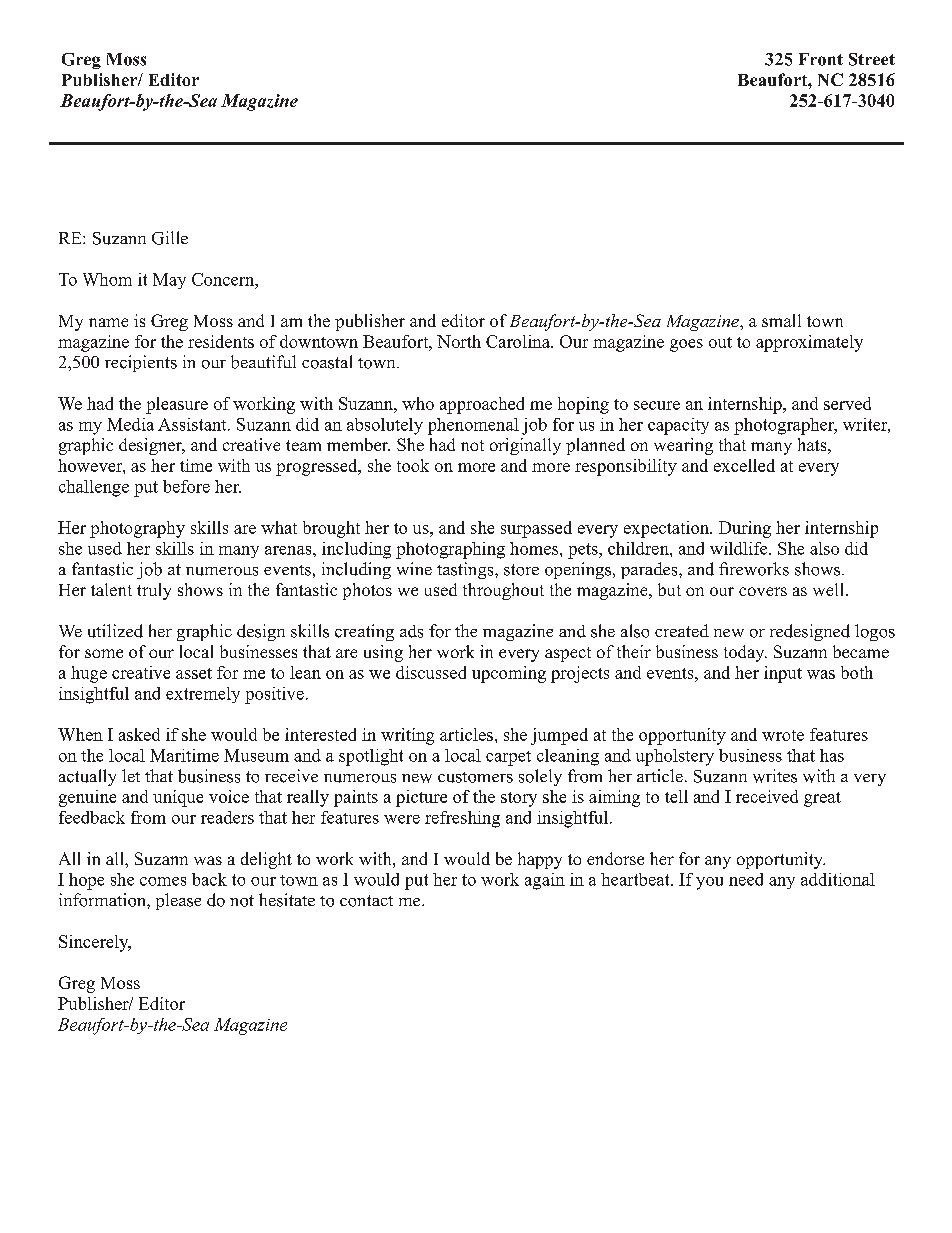 The height and width of the page is (1233, 952). What do you see at coordinates (169, 281) in the page?
I see `May` at bounding box center [169, 281].
